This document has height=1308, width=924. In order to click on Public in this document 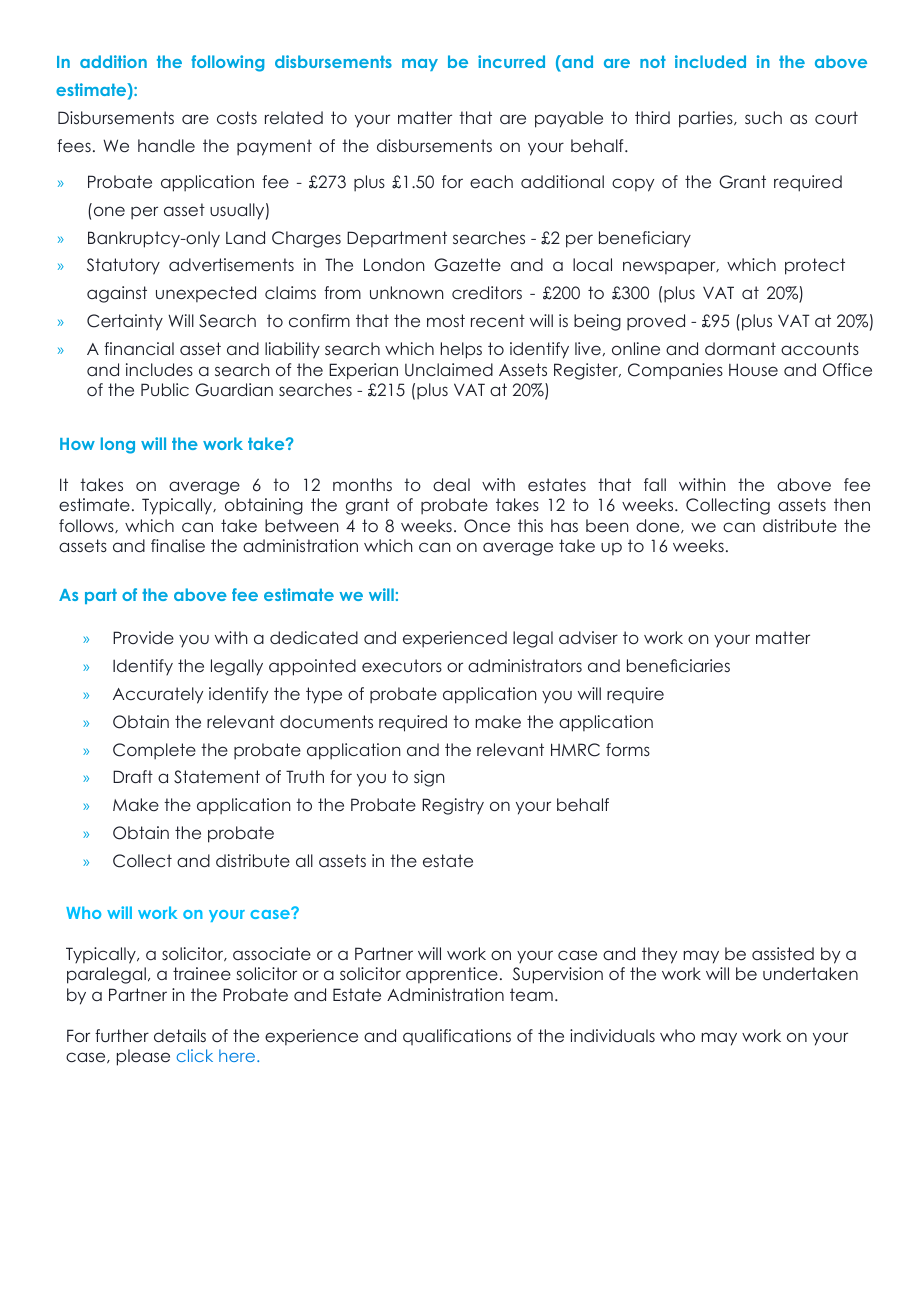, I will do `click(165, 389)`.
